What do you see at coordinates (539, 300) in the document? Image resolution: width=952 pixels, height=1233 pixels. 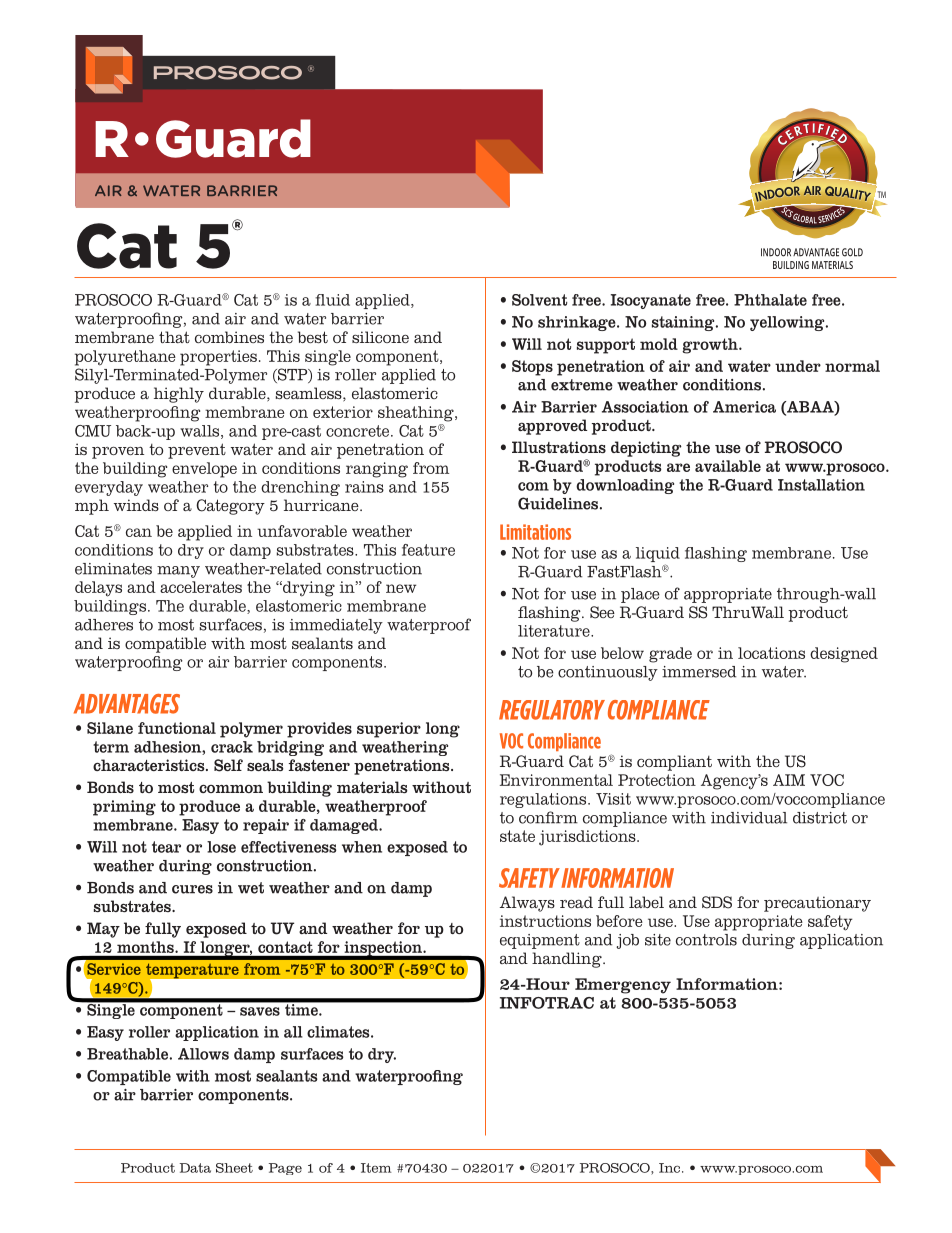 I see `Solvent` at bounding box center [539, 300].
